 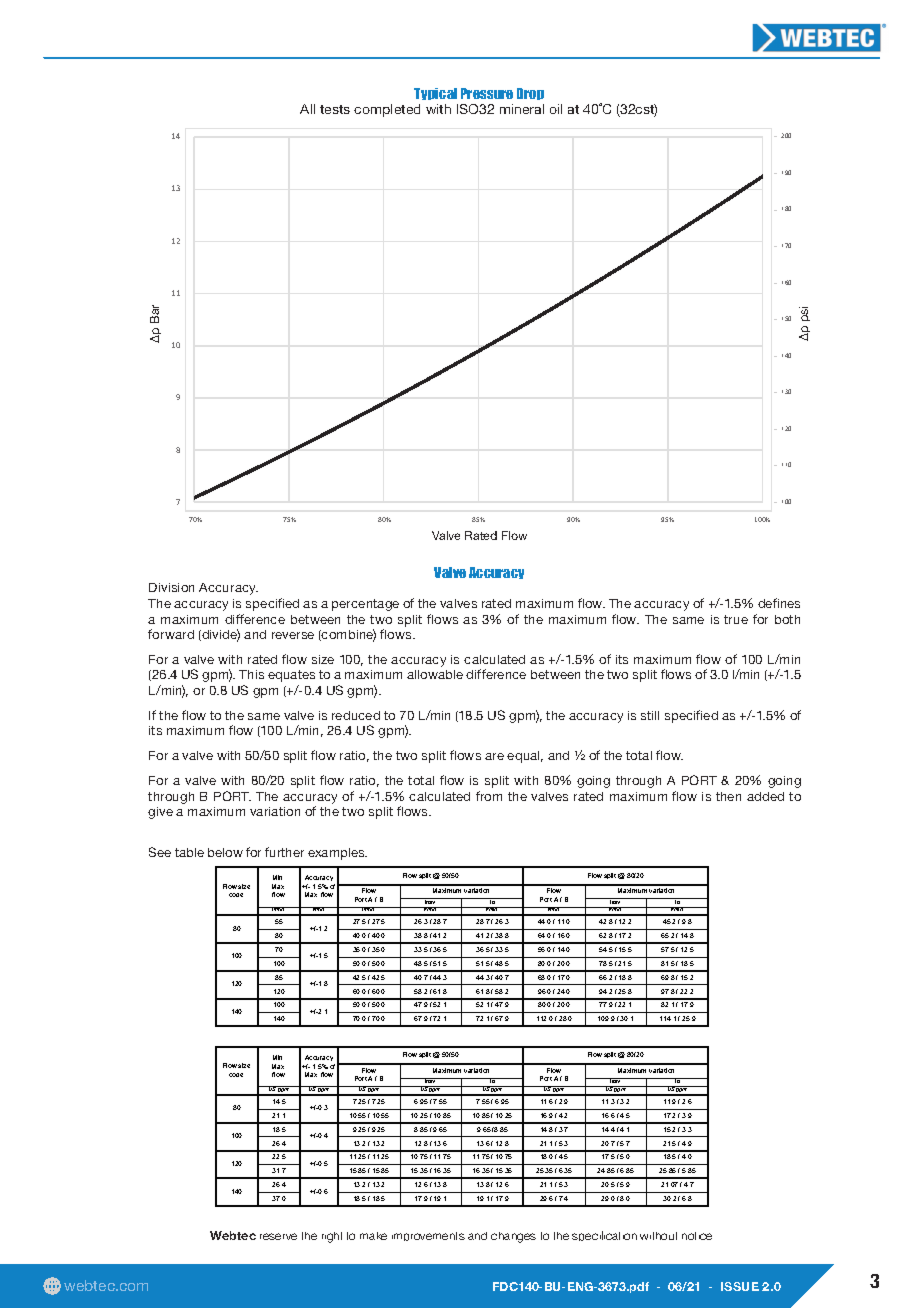 I want to click on below, so click(x=225, y=852).
